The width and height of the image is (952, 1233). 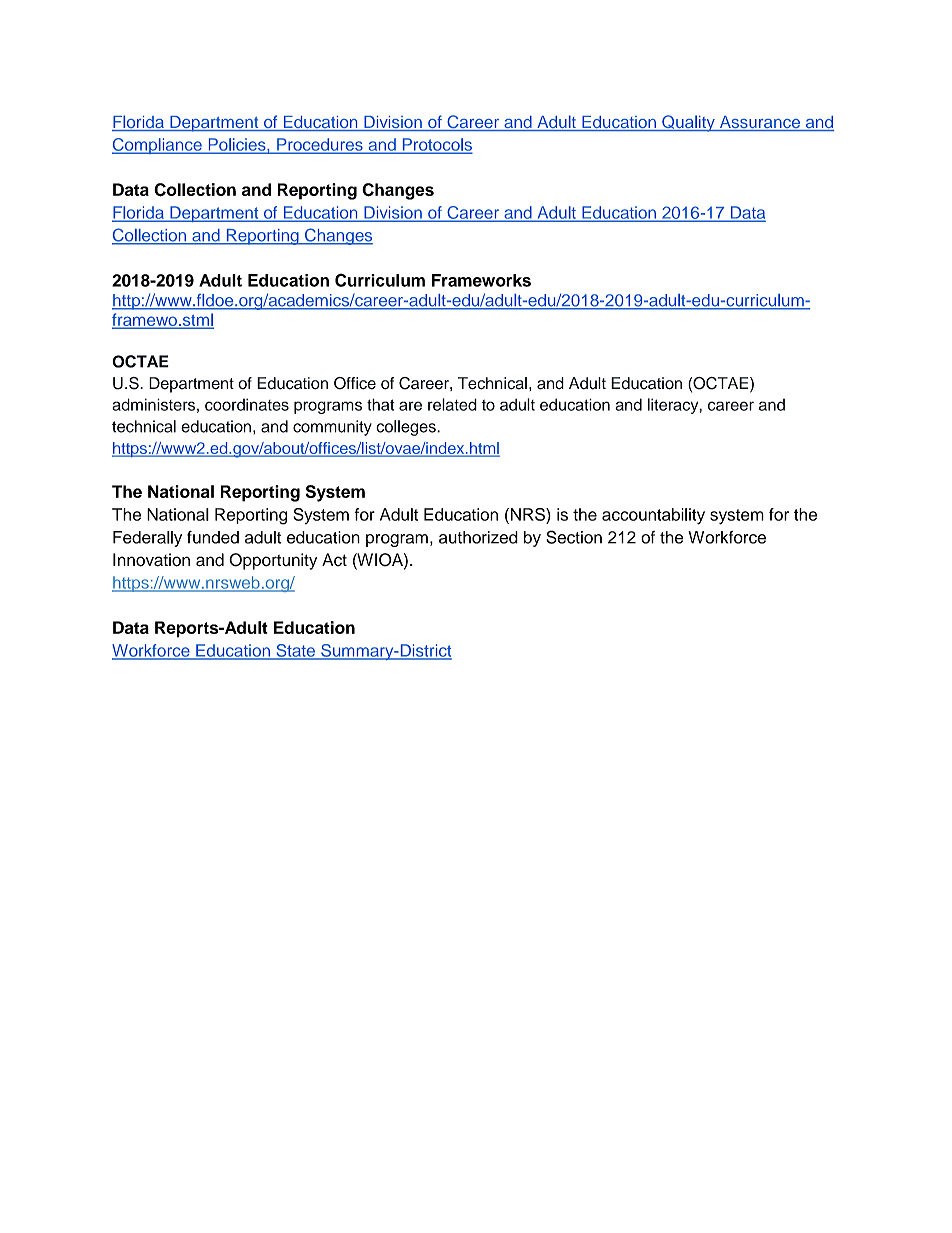 I want to click on Quality, so click(x=688, y=123).
